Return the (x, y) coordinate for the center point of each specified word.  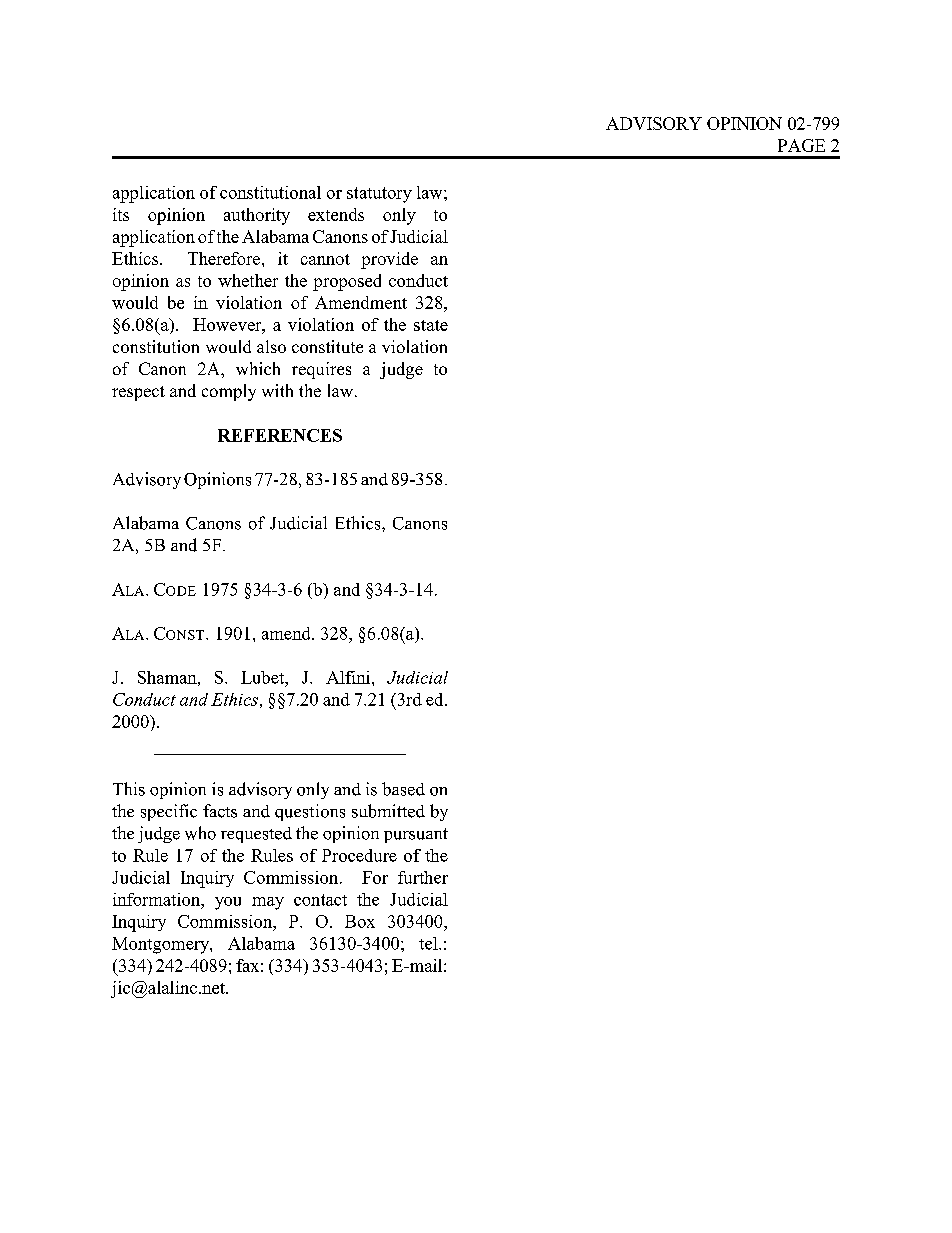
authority (257, 216)
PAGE (801, 145)
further (423, 877)
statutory (379, 195)
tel (429, 943)
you (228, 903)
